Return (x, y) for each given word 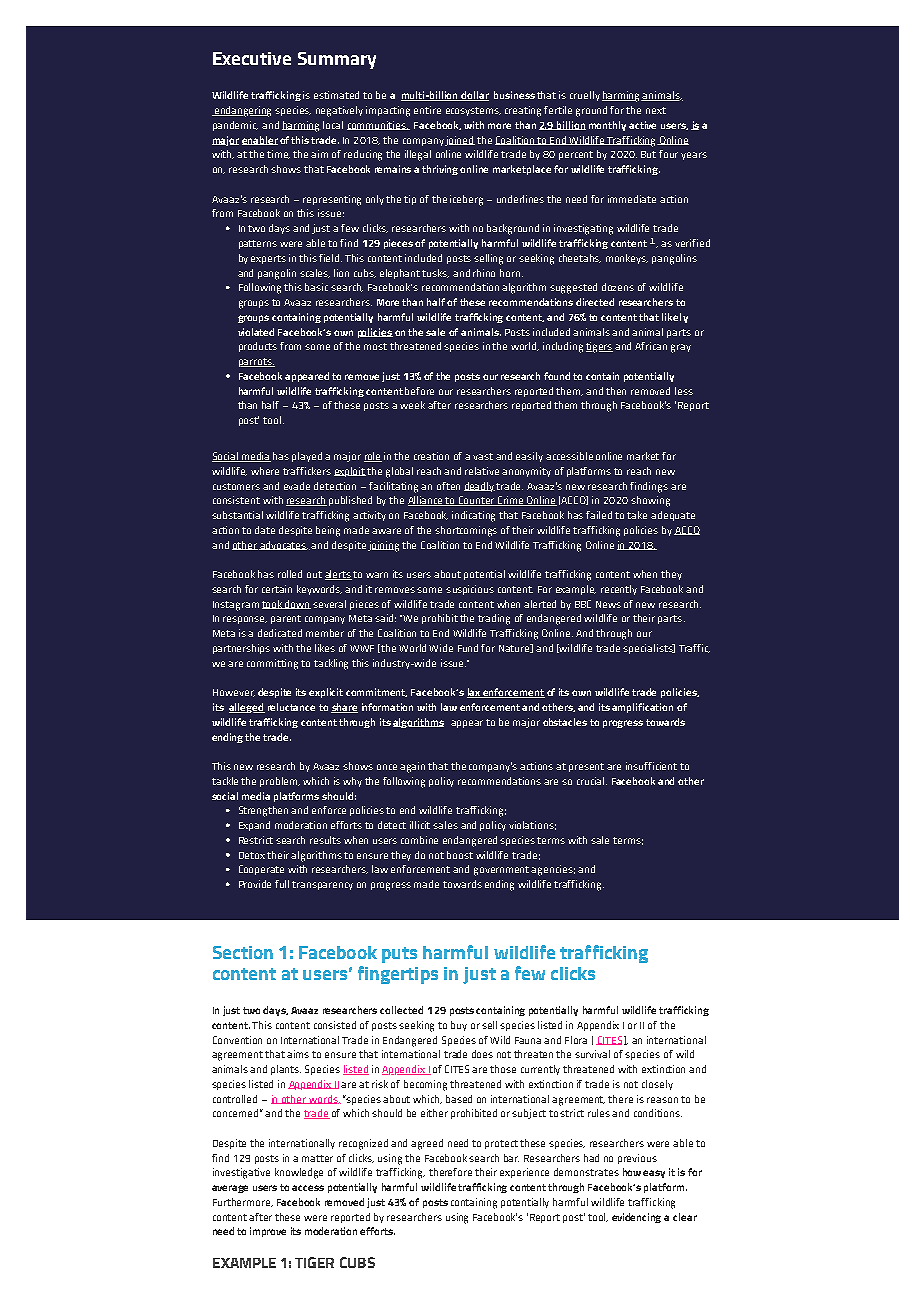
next (656, 110)
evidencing (636, 1218)
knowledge (299, 1173)
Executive (252, 58)
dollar (474, 96)
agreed (427, 1144)
